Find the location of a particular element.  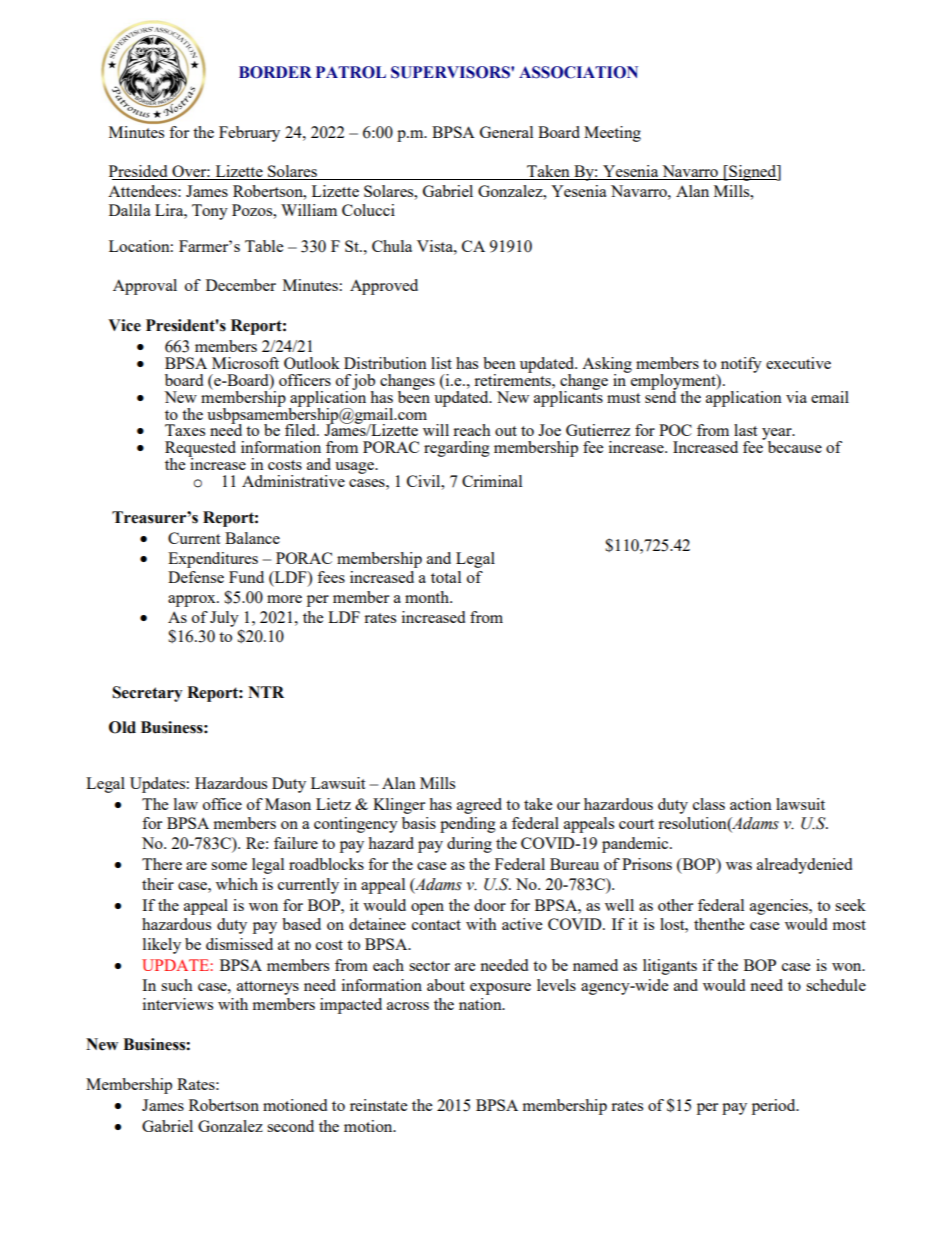

second is located at coordinates (290, 1126).
